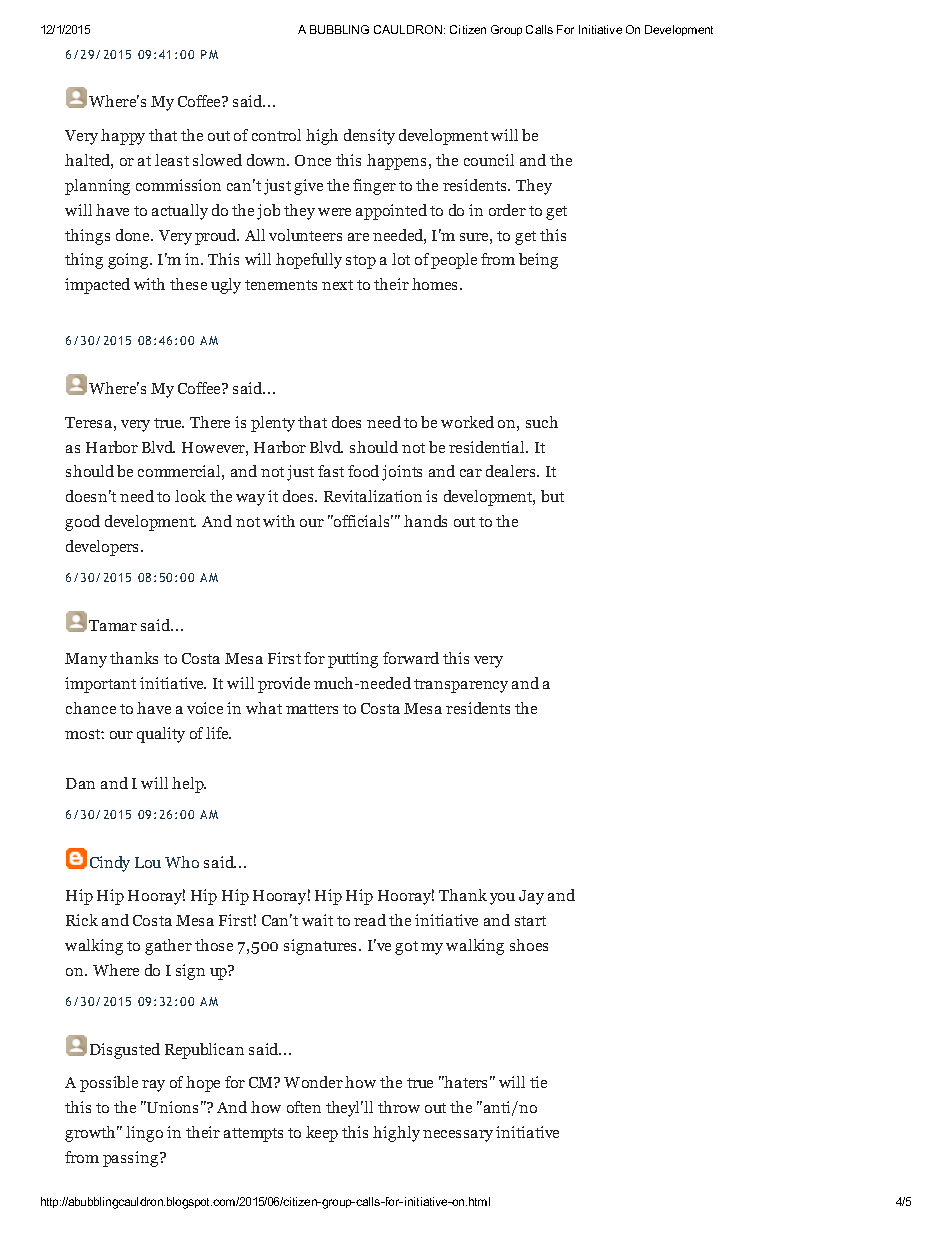 This document has width=952, height=1233. Describe the element at coordinates (113, 625) in the document. I see `Tamar` at that location.
